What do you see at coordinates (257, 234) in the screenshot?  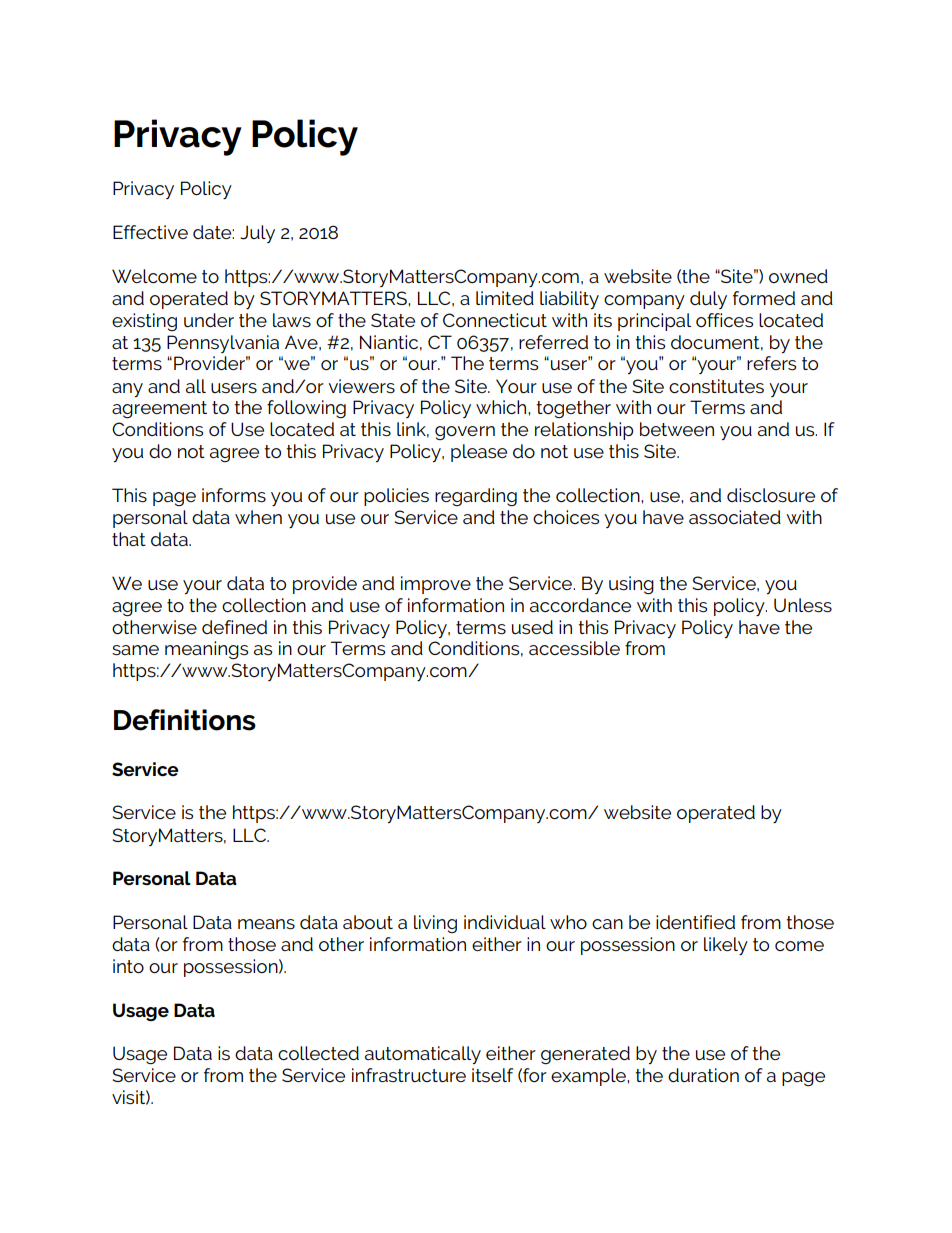 I see `July` at bounding box center [257, 234].
